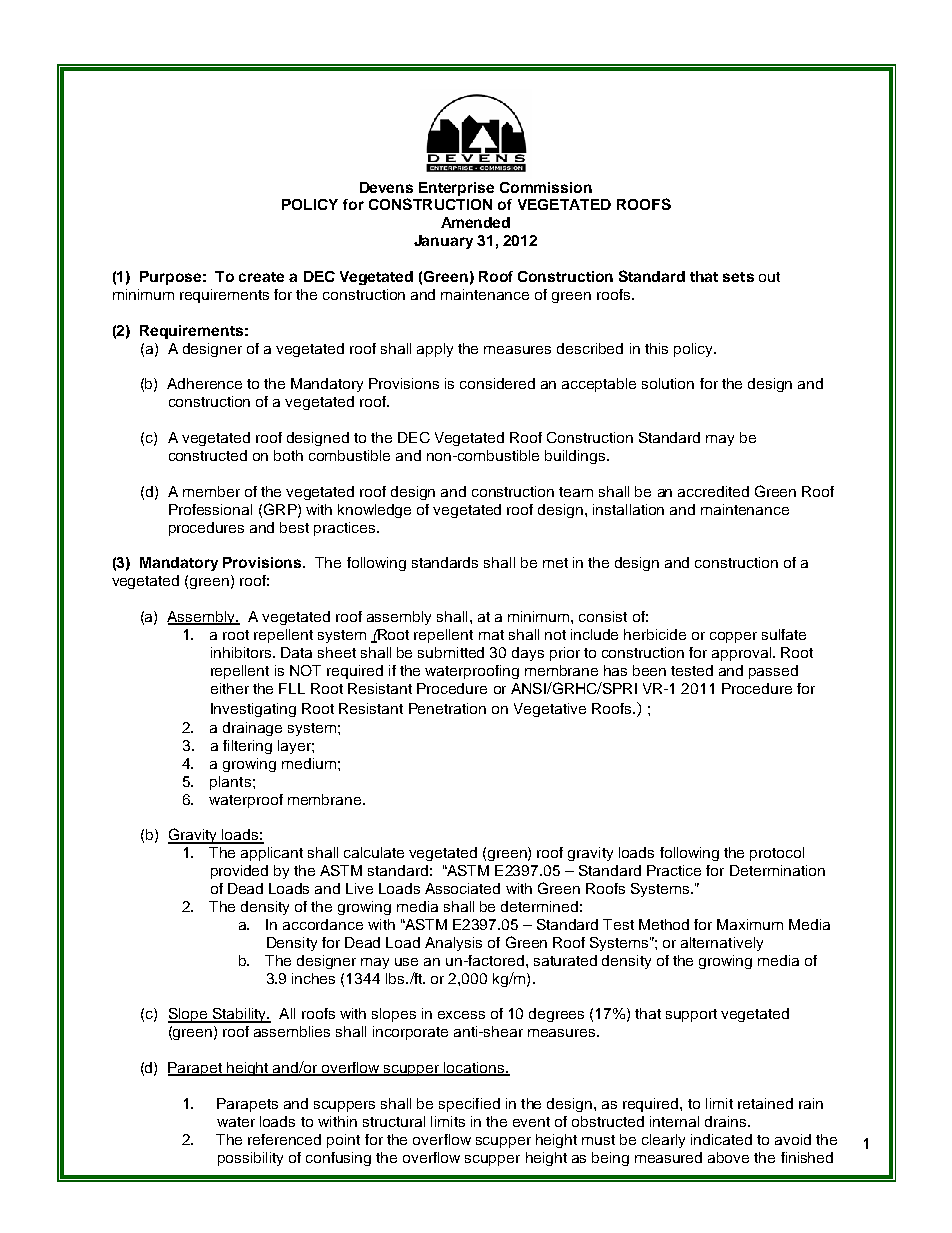 This document has width=952, height=1233. I want to click on sets, so click(738, 277).
